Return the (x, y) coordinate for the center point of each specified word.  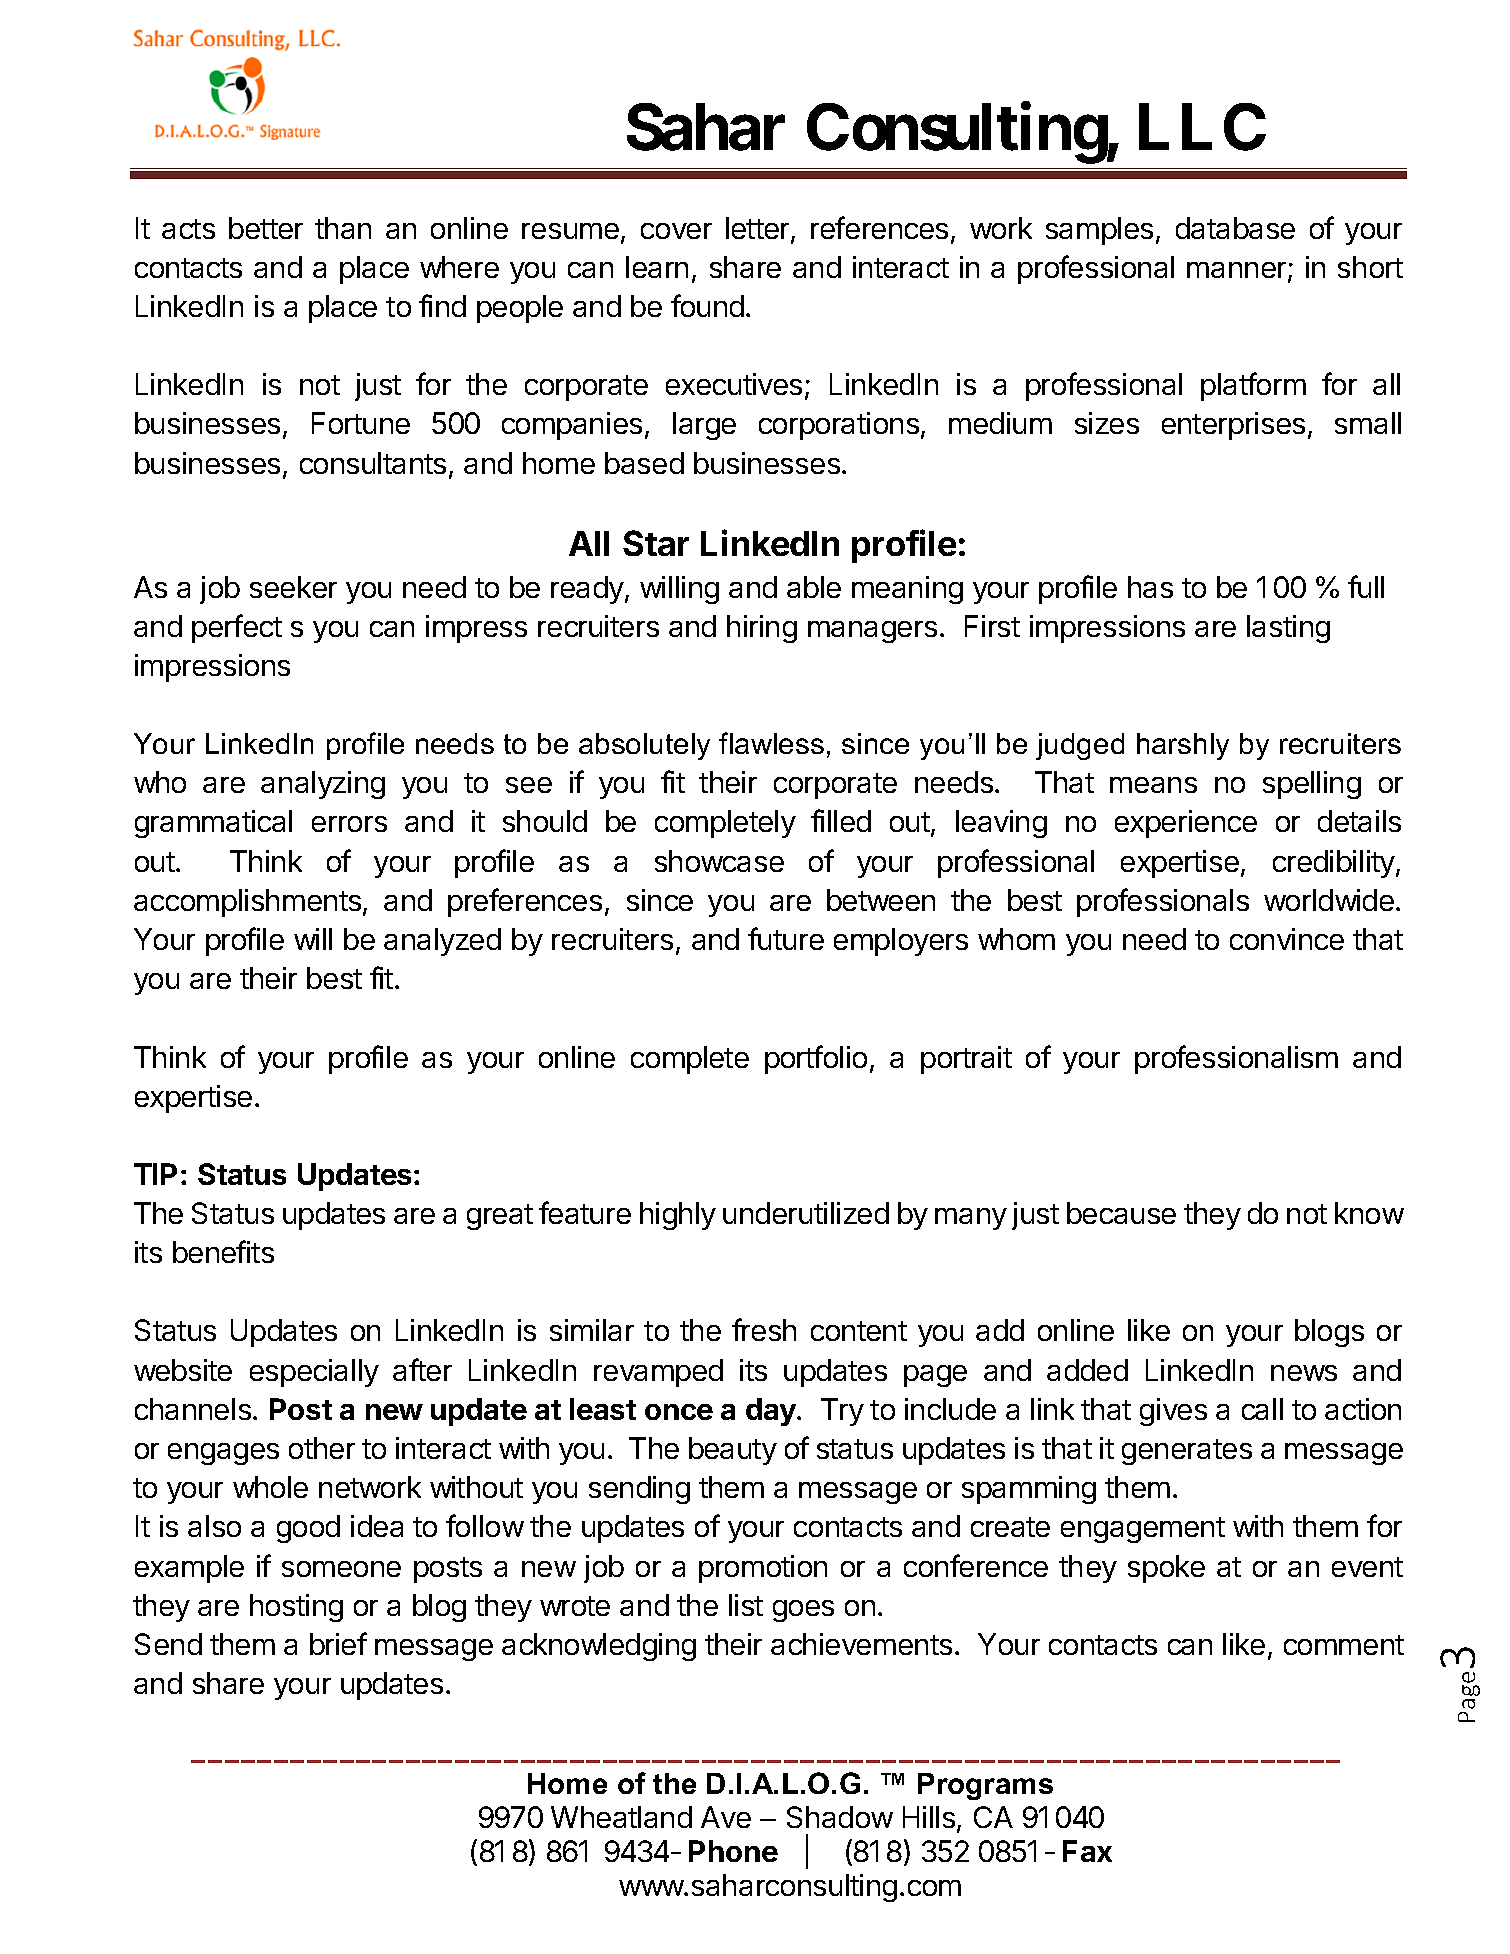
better (266, 228)
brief (338, 1643)
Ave (726, 1817)
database (1235, 228)
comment (1344, 1645)
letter (759, 229)
